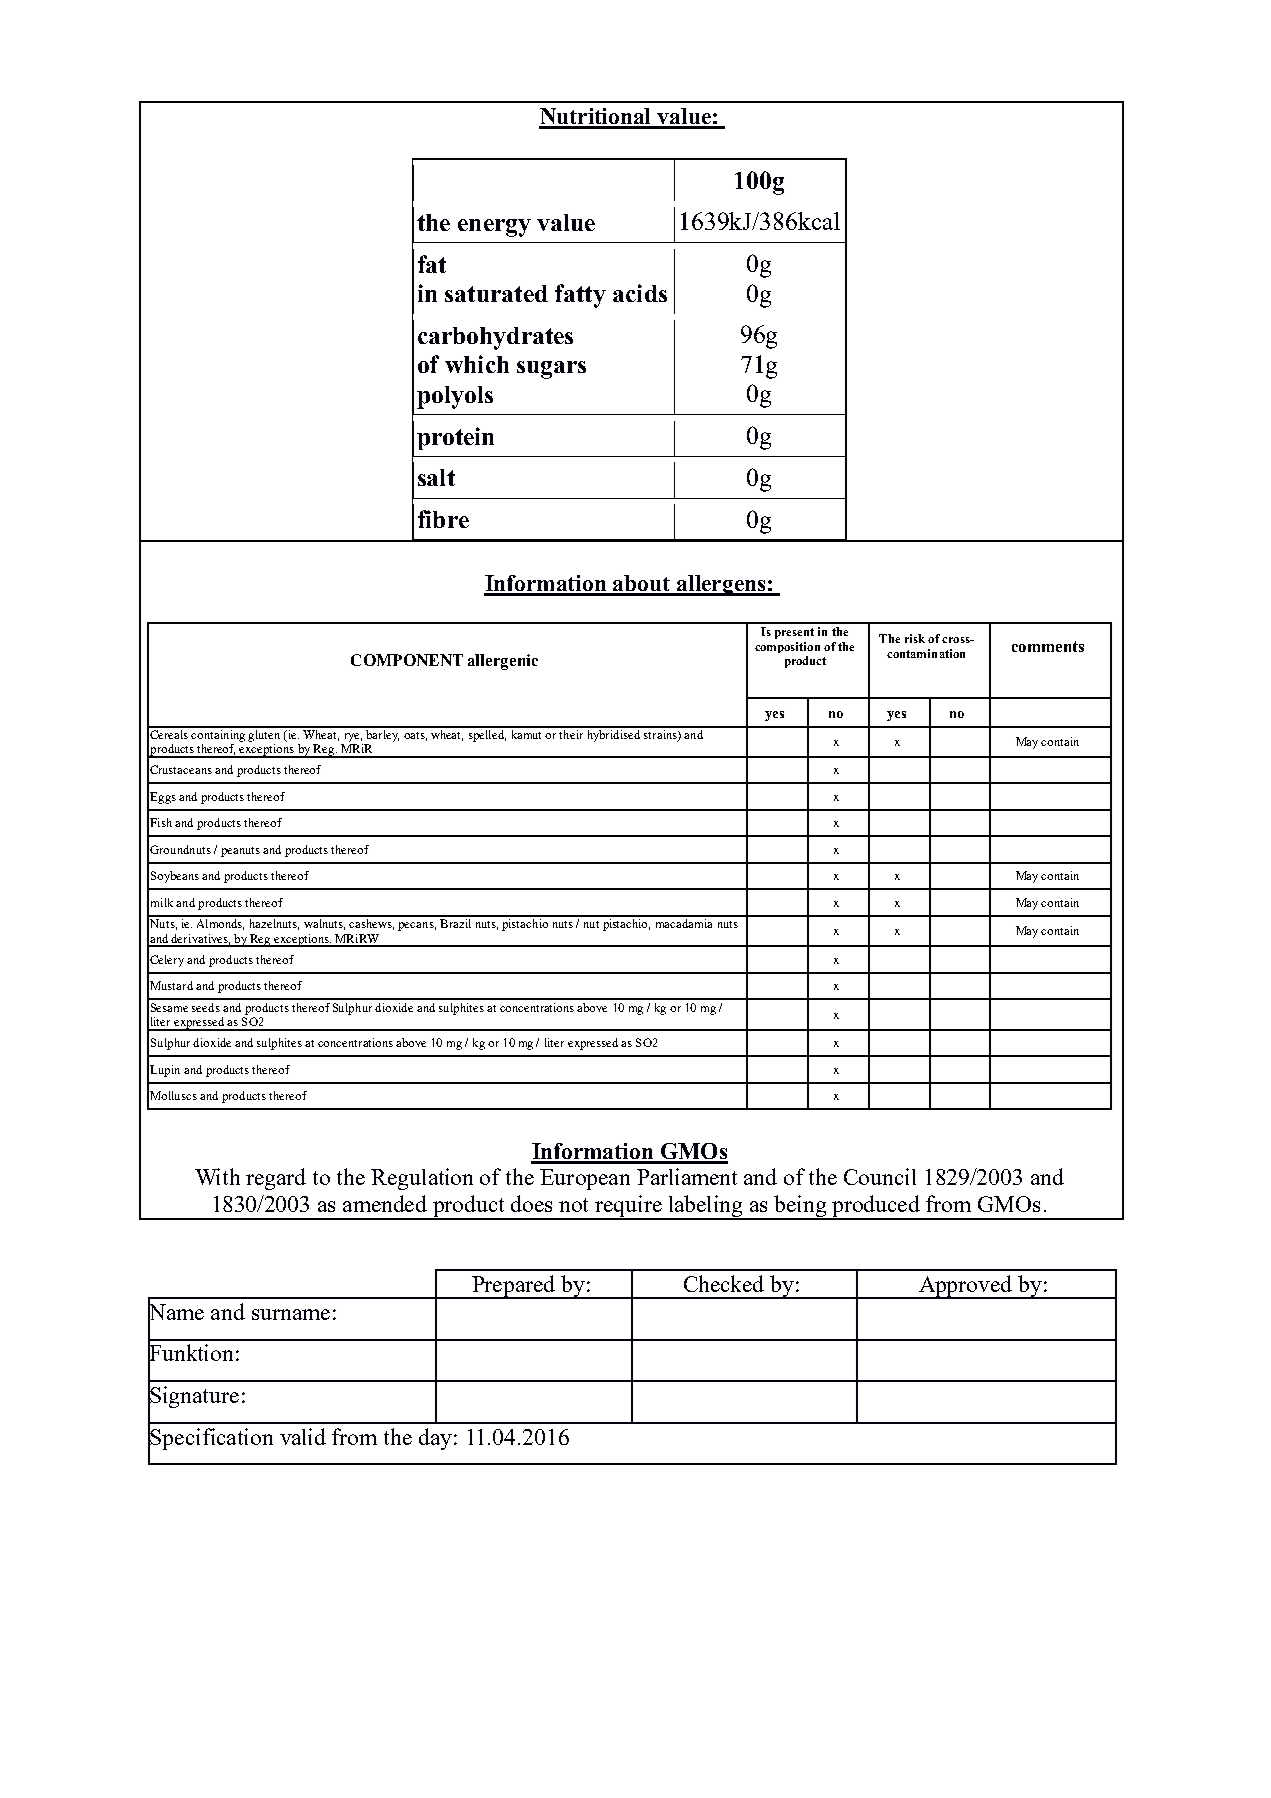 This screenshot has width=1271, height=1798. Describe the element at coordinates (640, 293) in the screenshot. I see `acids` at that location.
